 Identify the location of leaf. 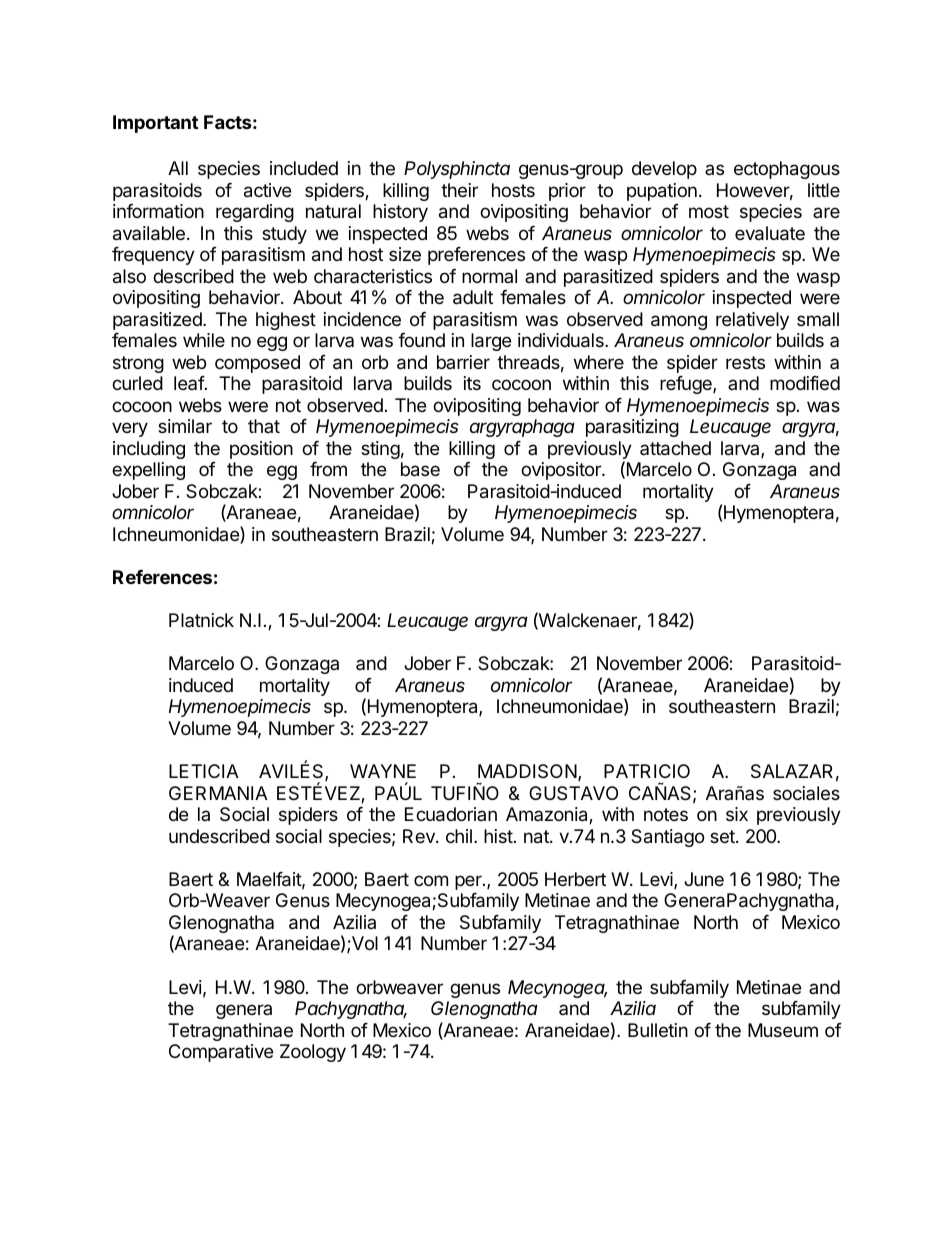
(189, 383).
